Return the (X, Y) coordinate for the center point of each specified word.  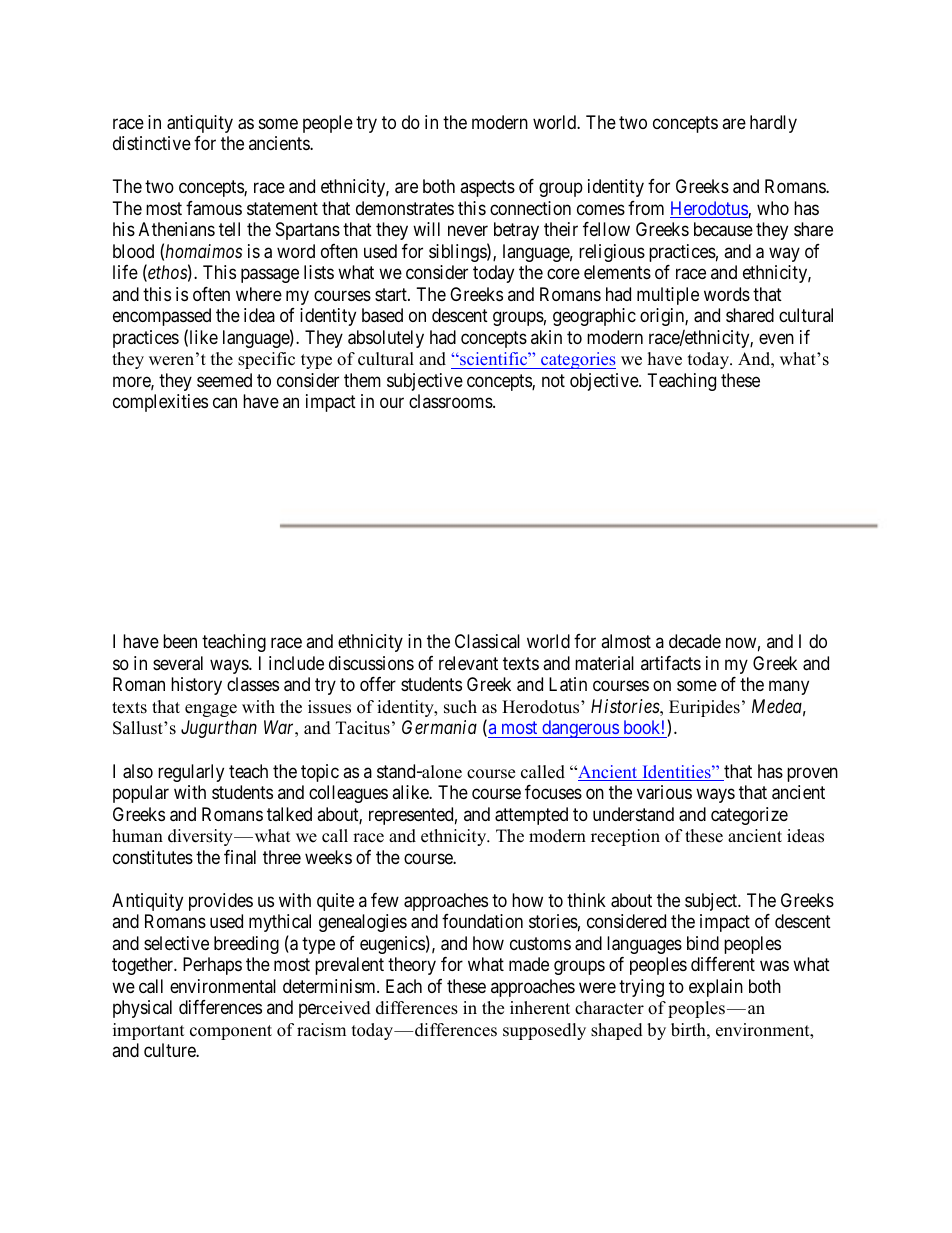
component (231, 1032)
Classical (487, 641)
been (180, 641)
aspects (487, 189)
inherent (540, 1008)
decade (695, 641)
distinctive (152, 143)
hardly (773, 124)
